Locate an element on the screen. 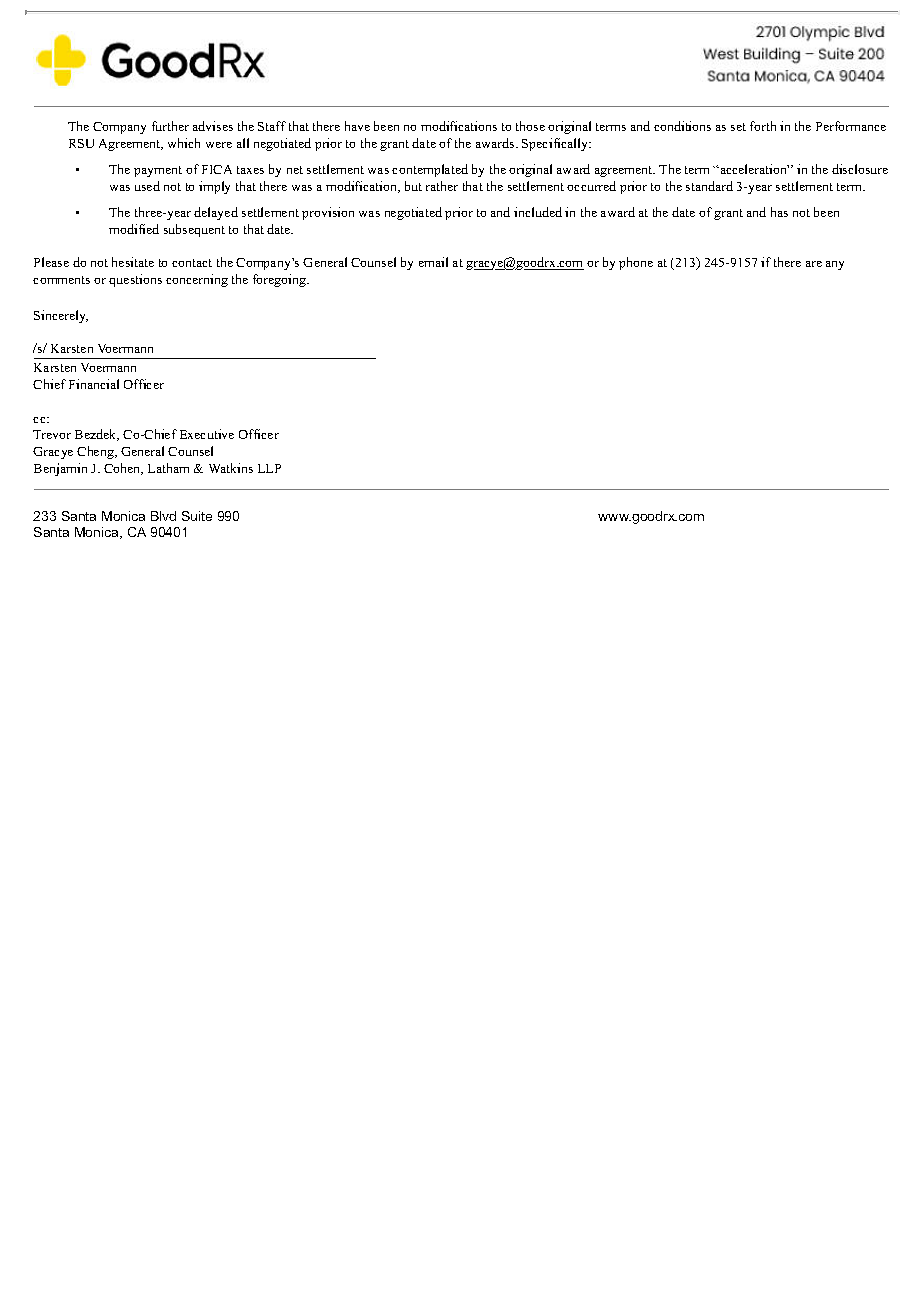 This screenshot has height=1308, width=924. those is located at coordinates (530, 126).
